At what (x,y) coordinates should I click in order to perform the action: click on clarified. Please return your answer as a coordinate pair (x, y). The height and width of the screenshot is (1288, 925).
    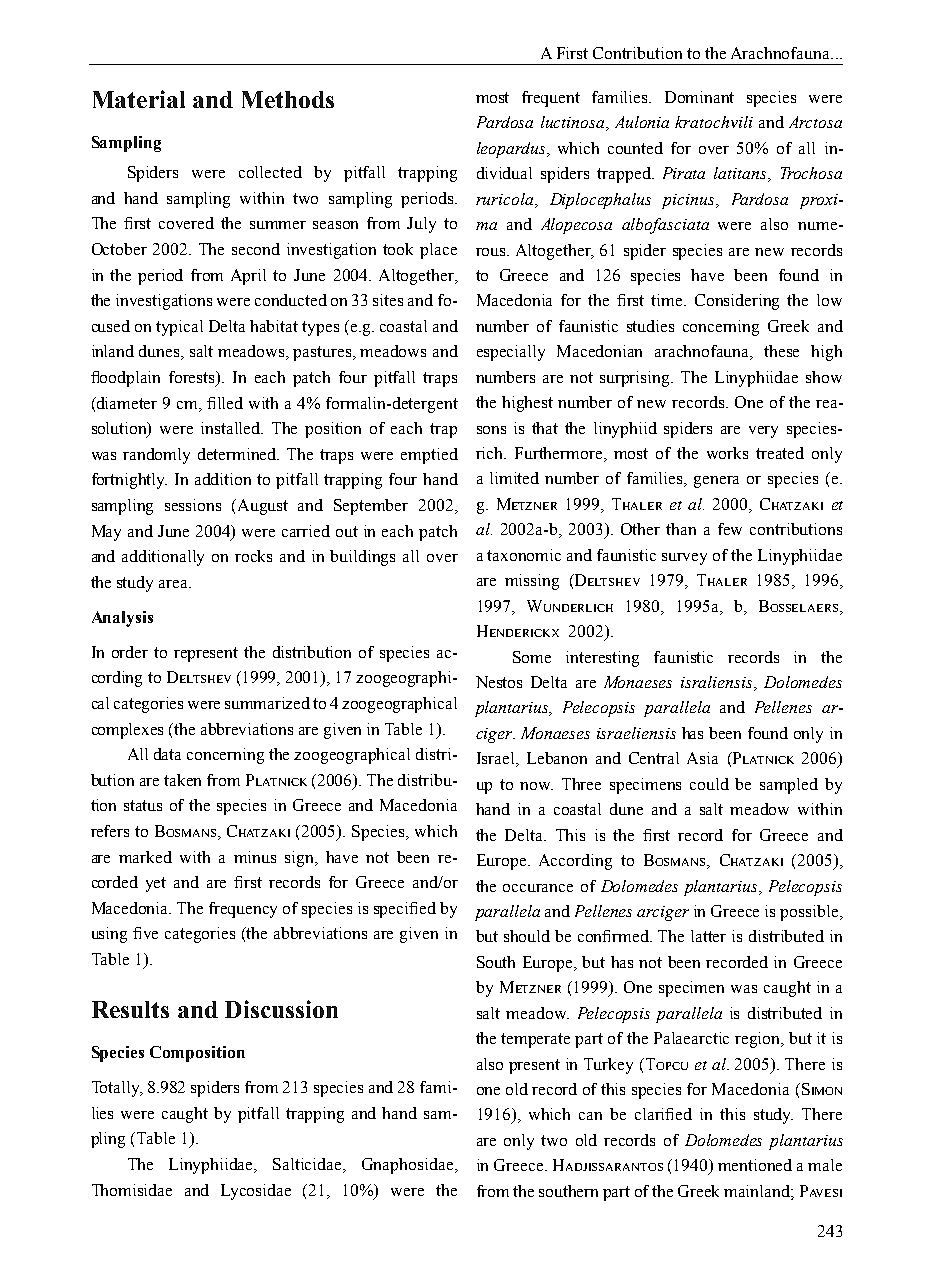
    Looking at the image, I should click on (663, 1114).
